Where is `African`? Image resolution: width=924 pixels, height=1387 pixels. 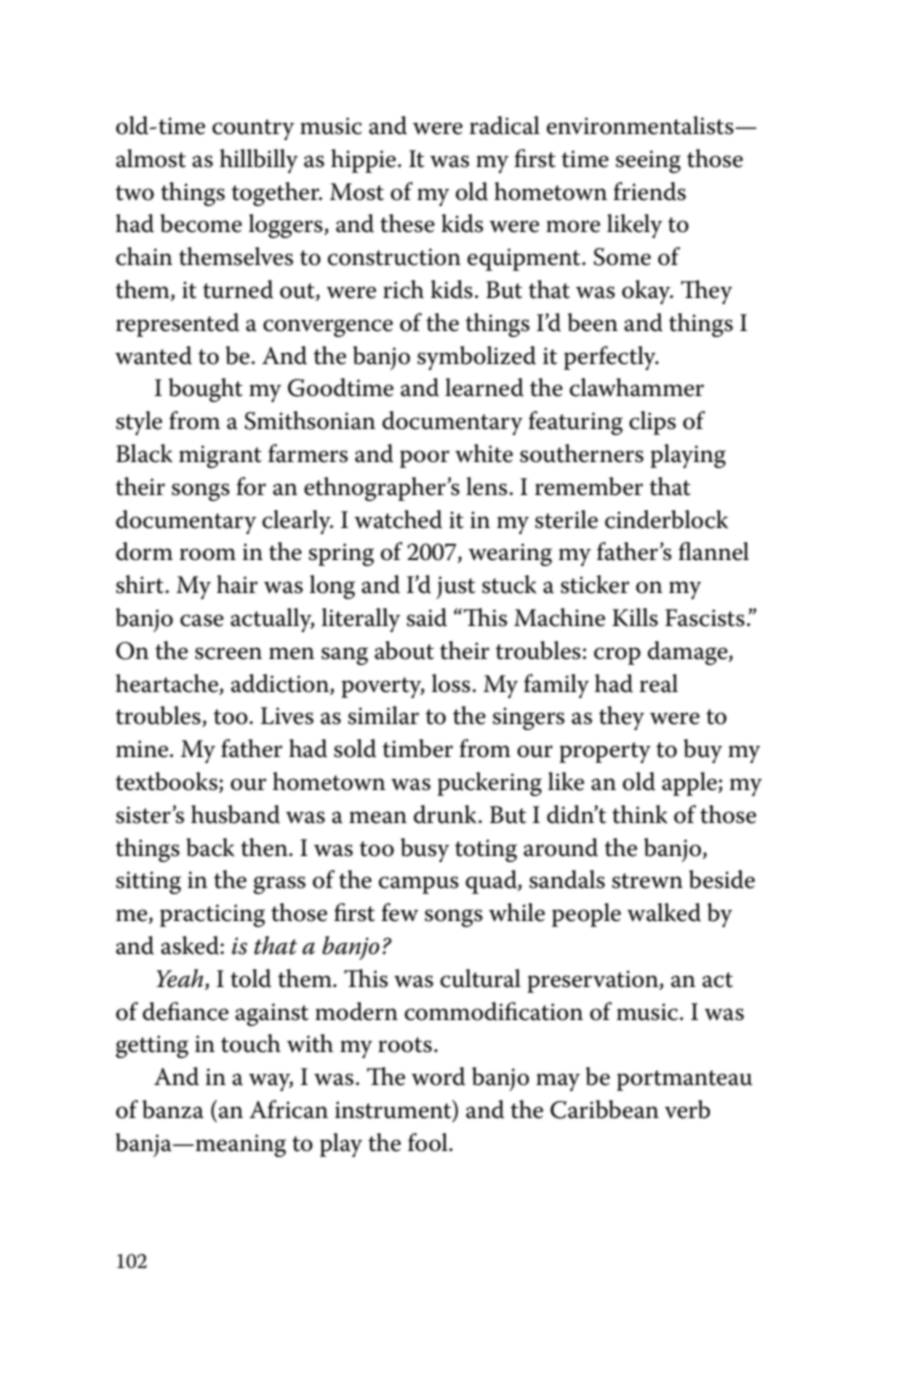 African is located at coordinates (288, 1109).
